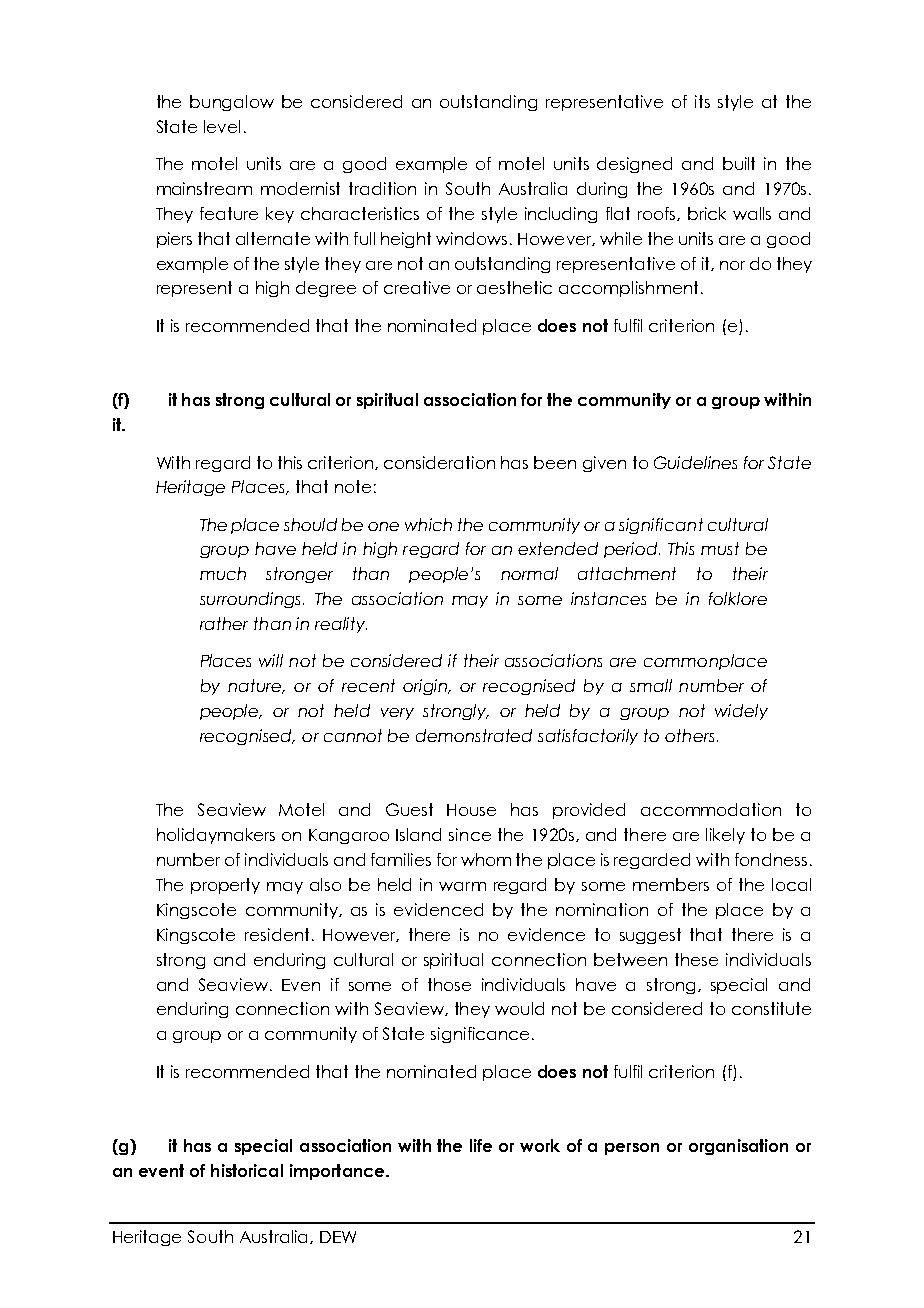 This screenshot has width=924, height=1308. I want to click on which, so click(428, 524).
